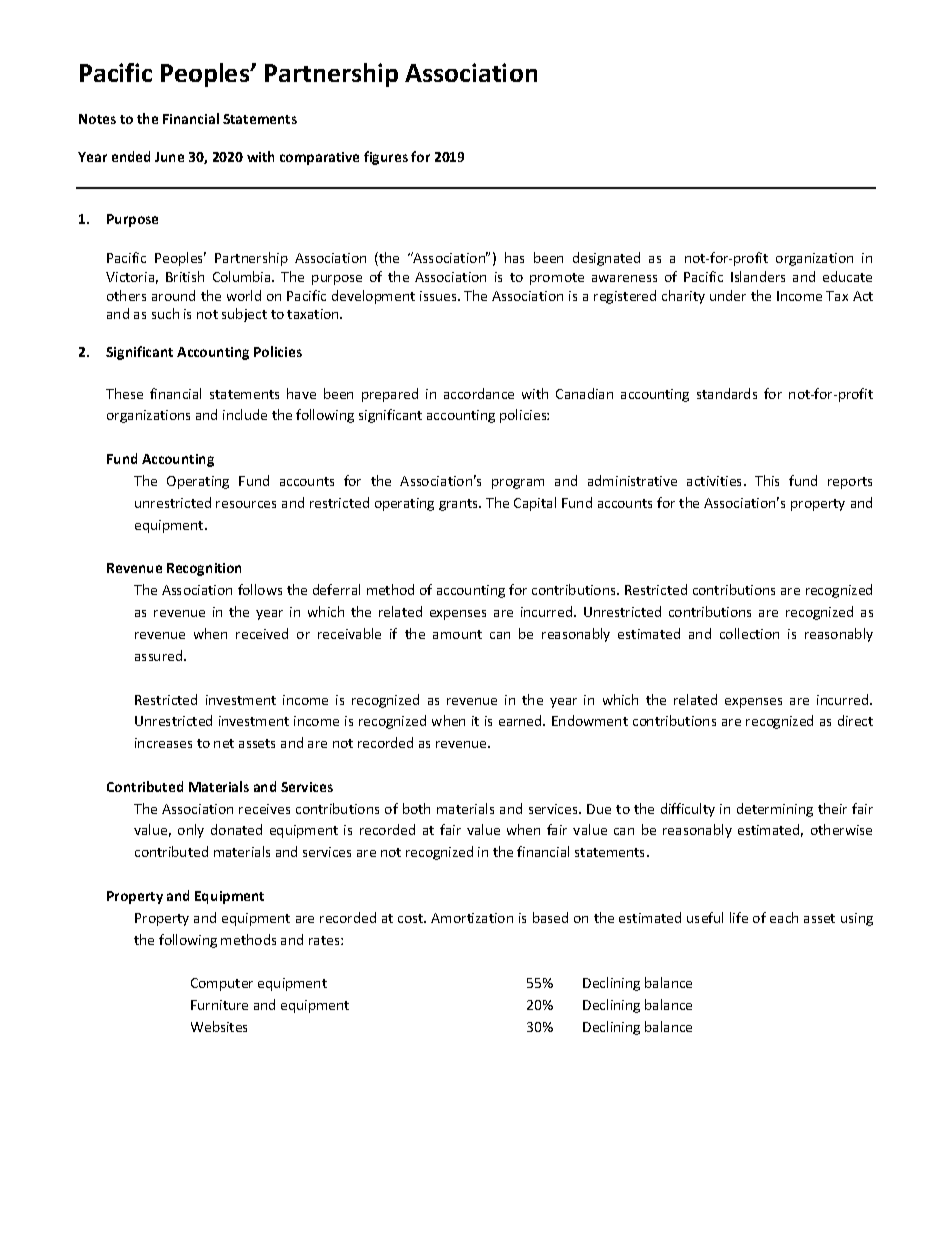 The image size is (952, 1233). Describe the element at coordinates (460, 505) in the page. I see `grants` at that location.
